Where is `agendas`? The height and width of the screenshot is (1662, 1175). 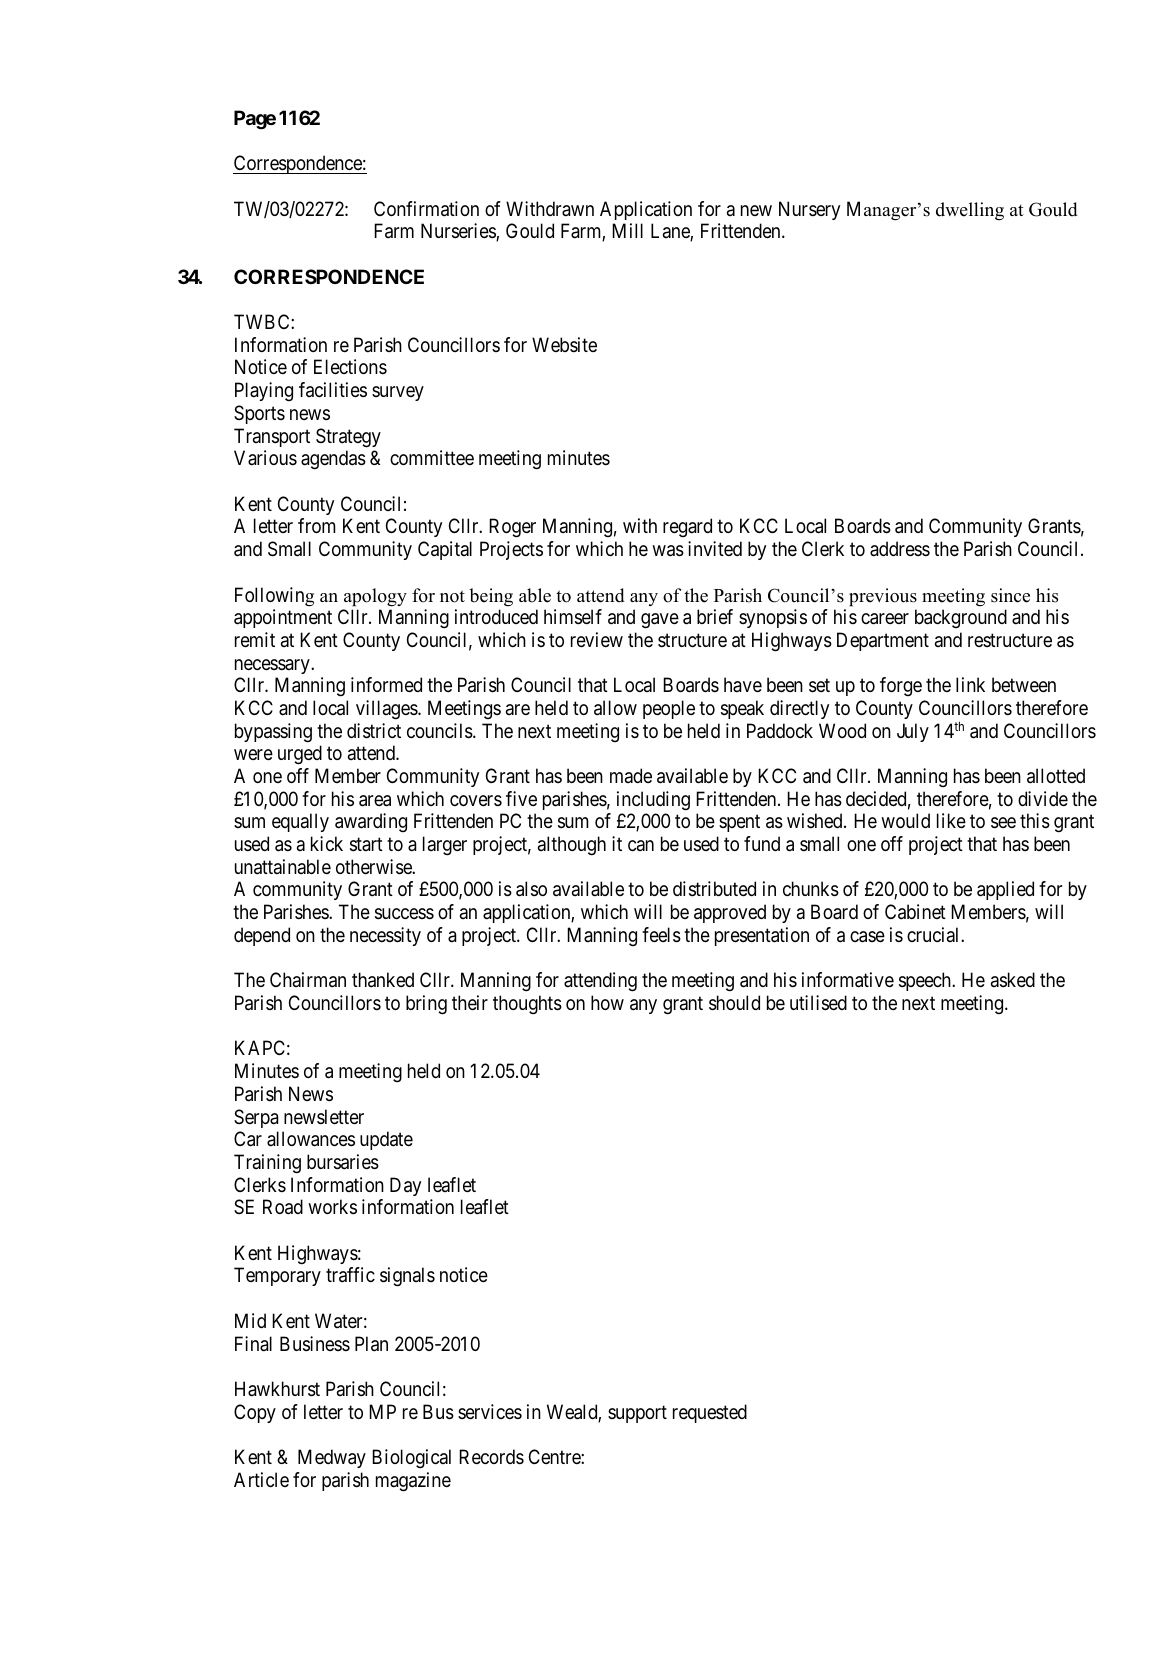
agendas is located at coordinates (333, 460).
